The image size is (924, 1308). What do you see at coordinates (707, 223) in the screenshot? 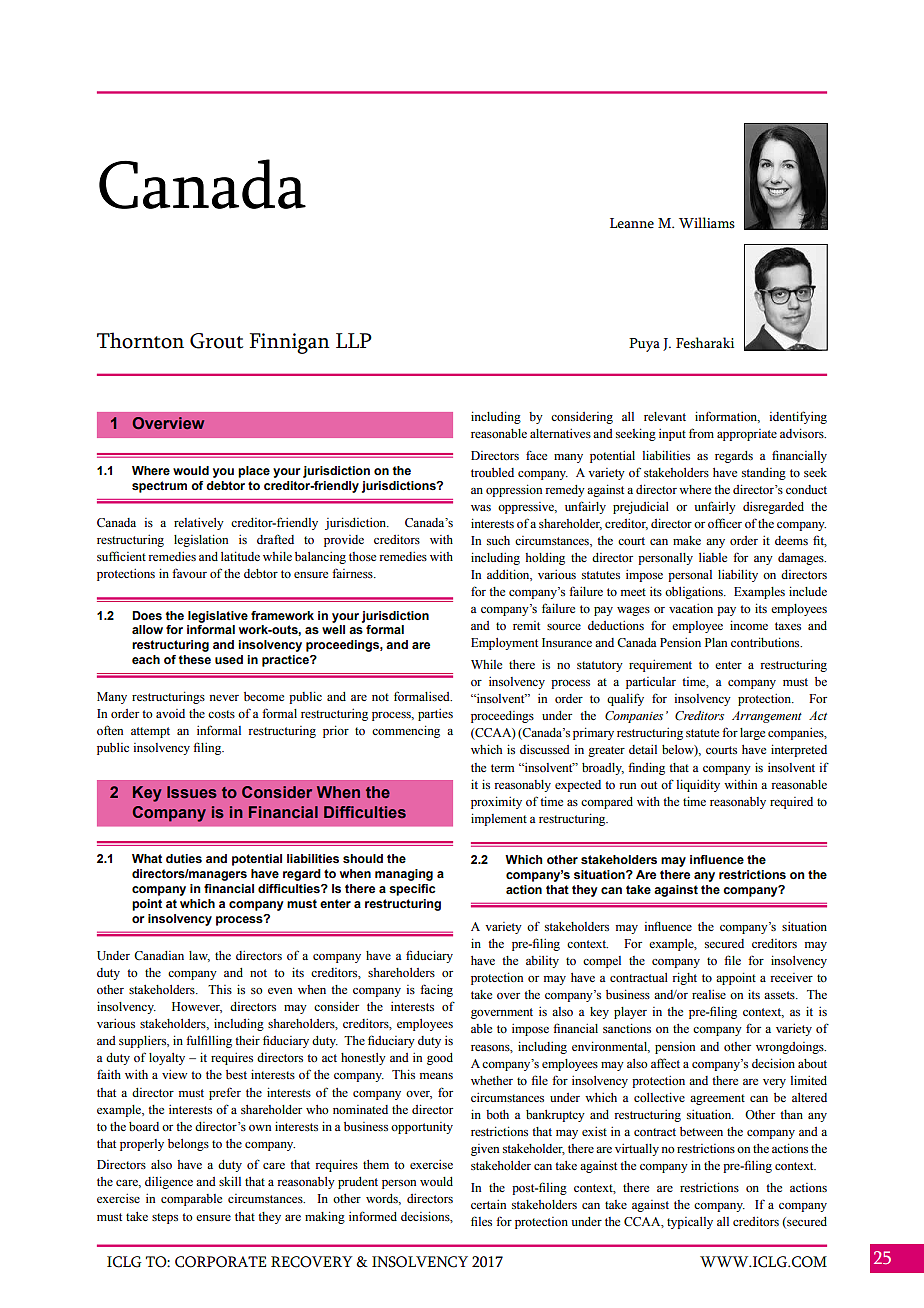
I see `Williams` at bounding box center [707, 223].
